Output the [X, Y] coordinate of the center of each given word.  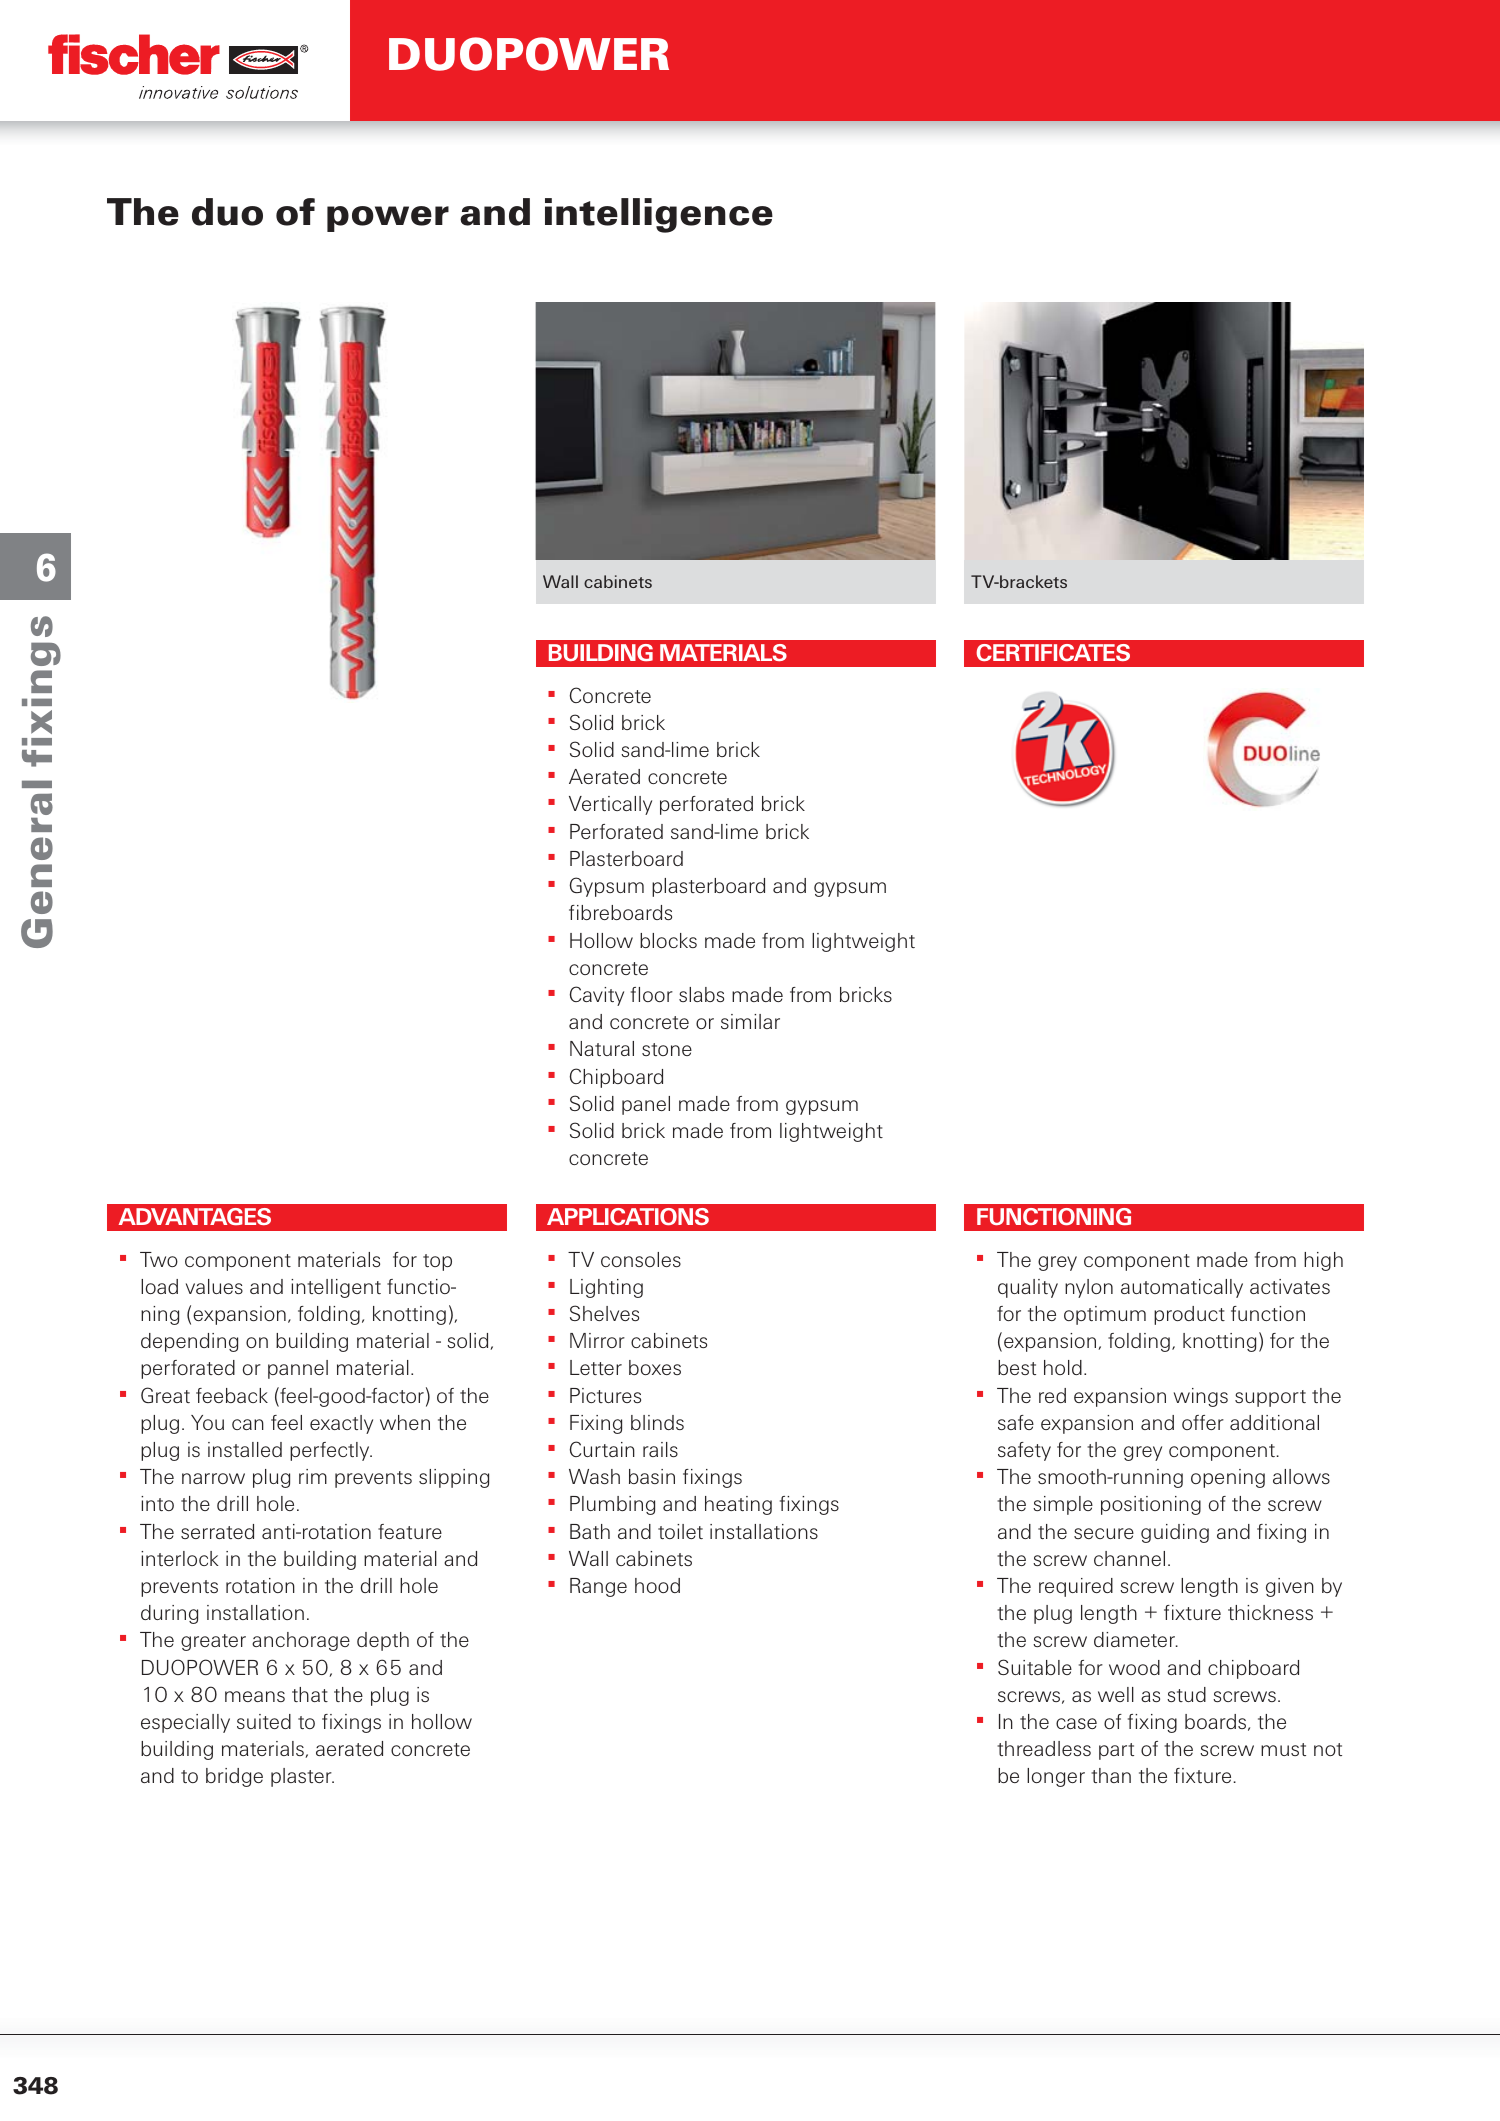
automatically [1182, 1288]
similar [750, 1021]
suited [264, 1721]
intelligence [659, 215]
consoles [641, 1259]
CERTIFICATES [1053, 652]
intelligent [336, 1288]
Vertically [610, 805]
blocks [668, 940]
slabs [701, 994]
